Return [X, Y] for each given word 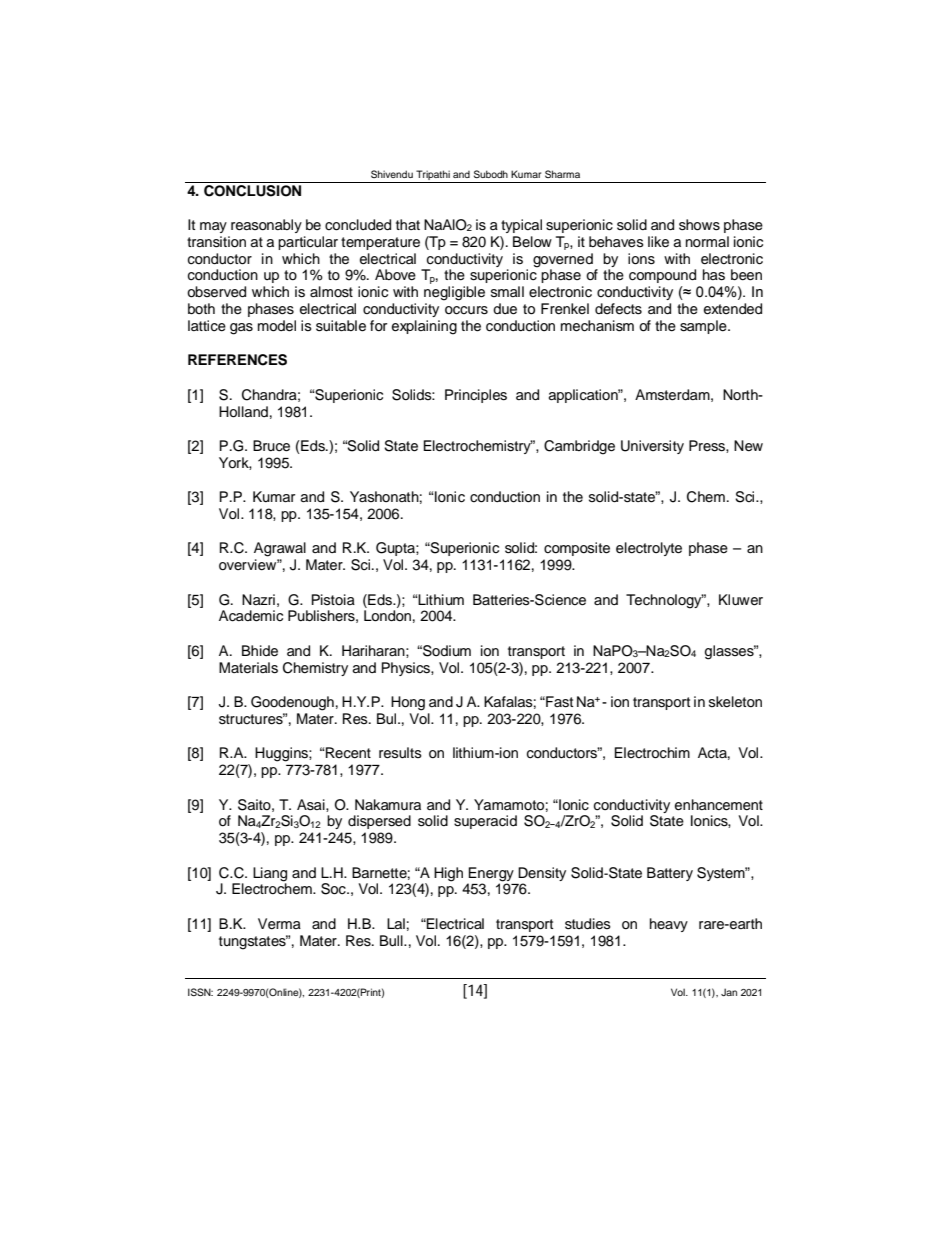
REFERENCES [237, 360]
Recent [347, 753]
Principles [476, 396]
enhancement [719, 805]
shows [699, 225]
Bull [392, 941]
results [400, 753]
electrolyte [649, 549]
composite [577, 549]
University [652, 447]
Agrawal [280, 549]
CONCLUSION [253, 189]
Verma [279, 924]
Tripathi [433, 176]
